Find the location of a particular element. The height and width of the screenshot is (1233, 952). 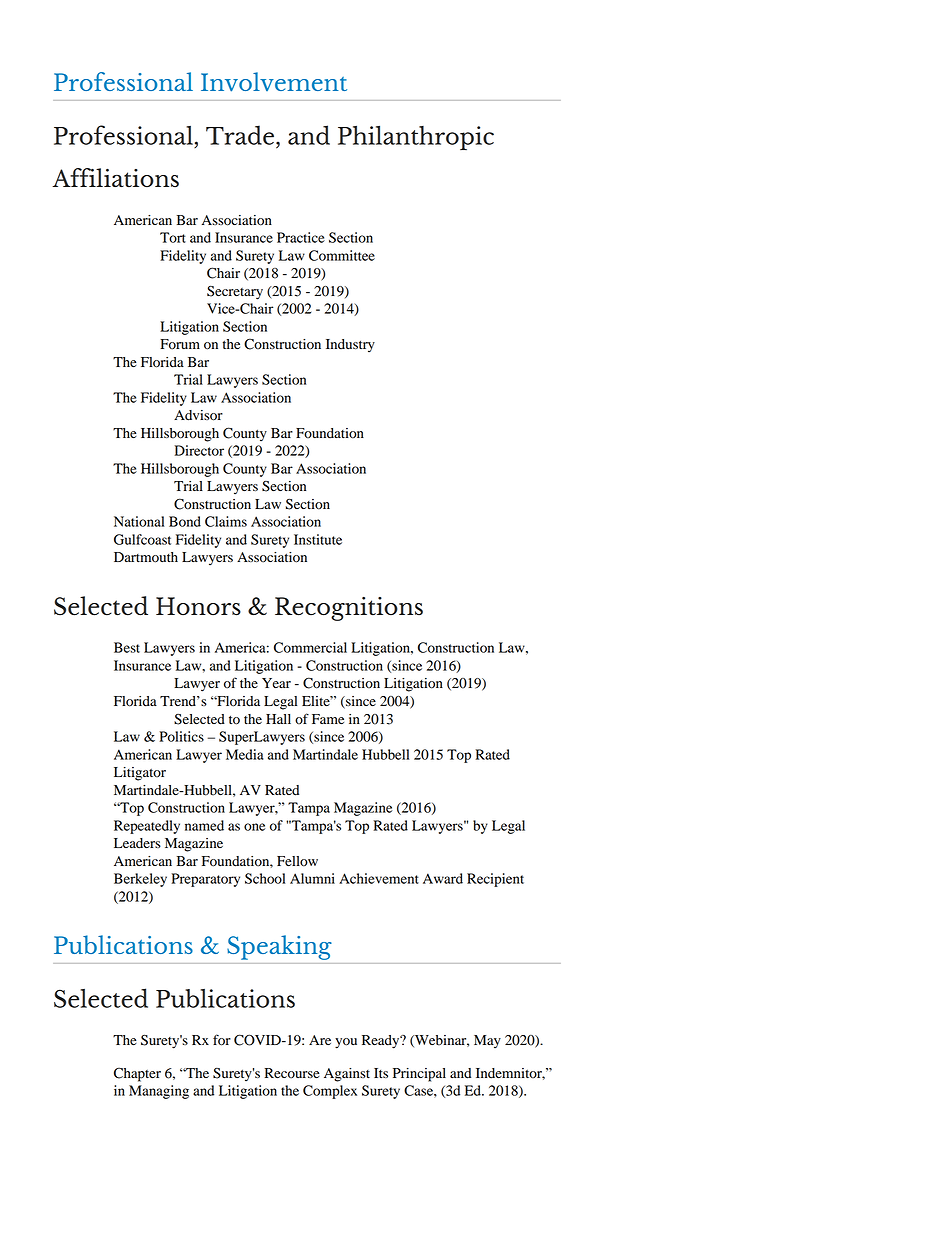

Fame is located at coordinates (328, 719).
